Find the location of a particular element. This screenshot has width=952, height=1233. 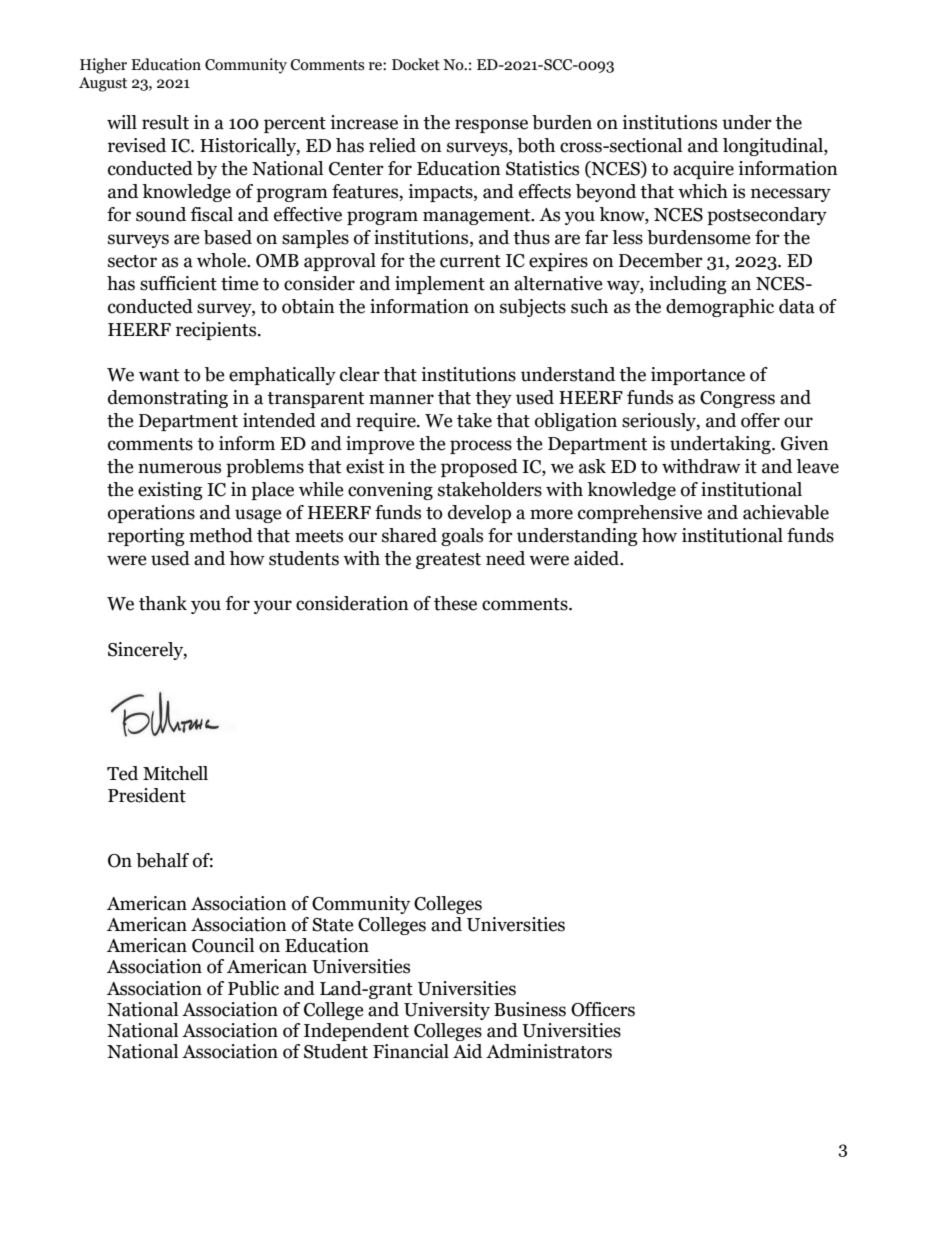

Officers is located at coordinates (603, 1009).
